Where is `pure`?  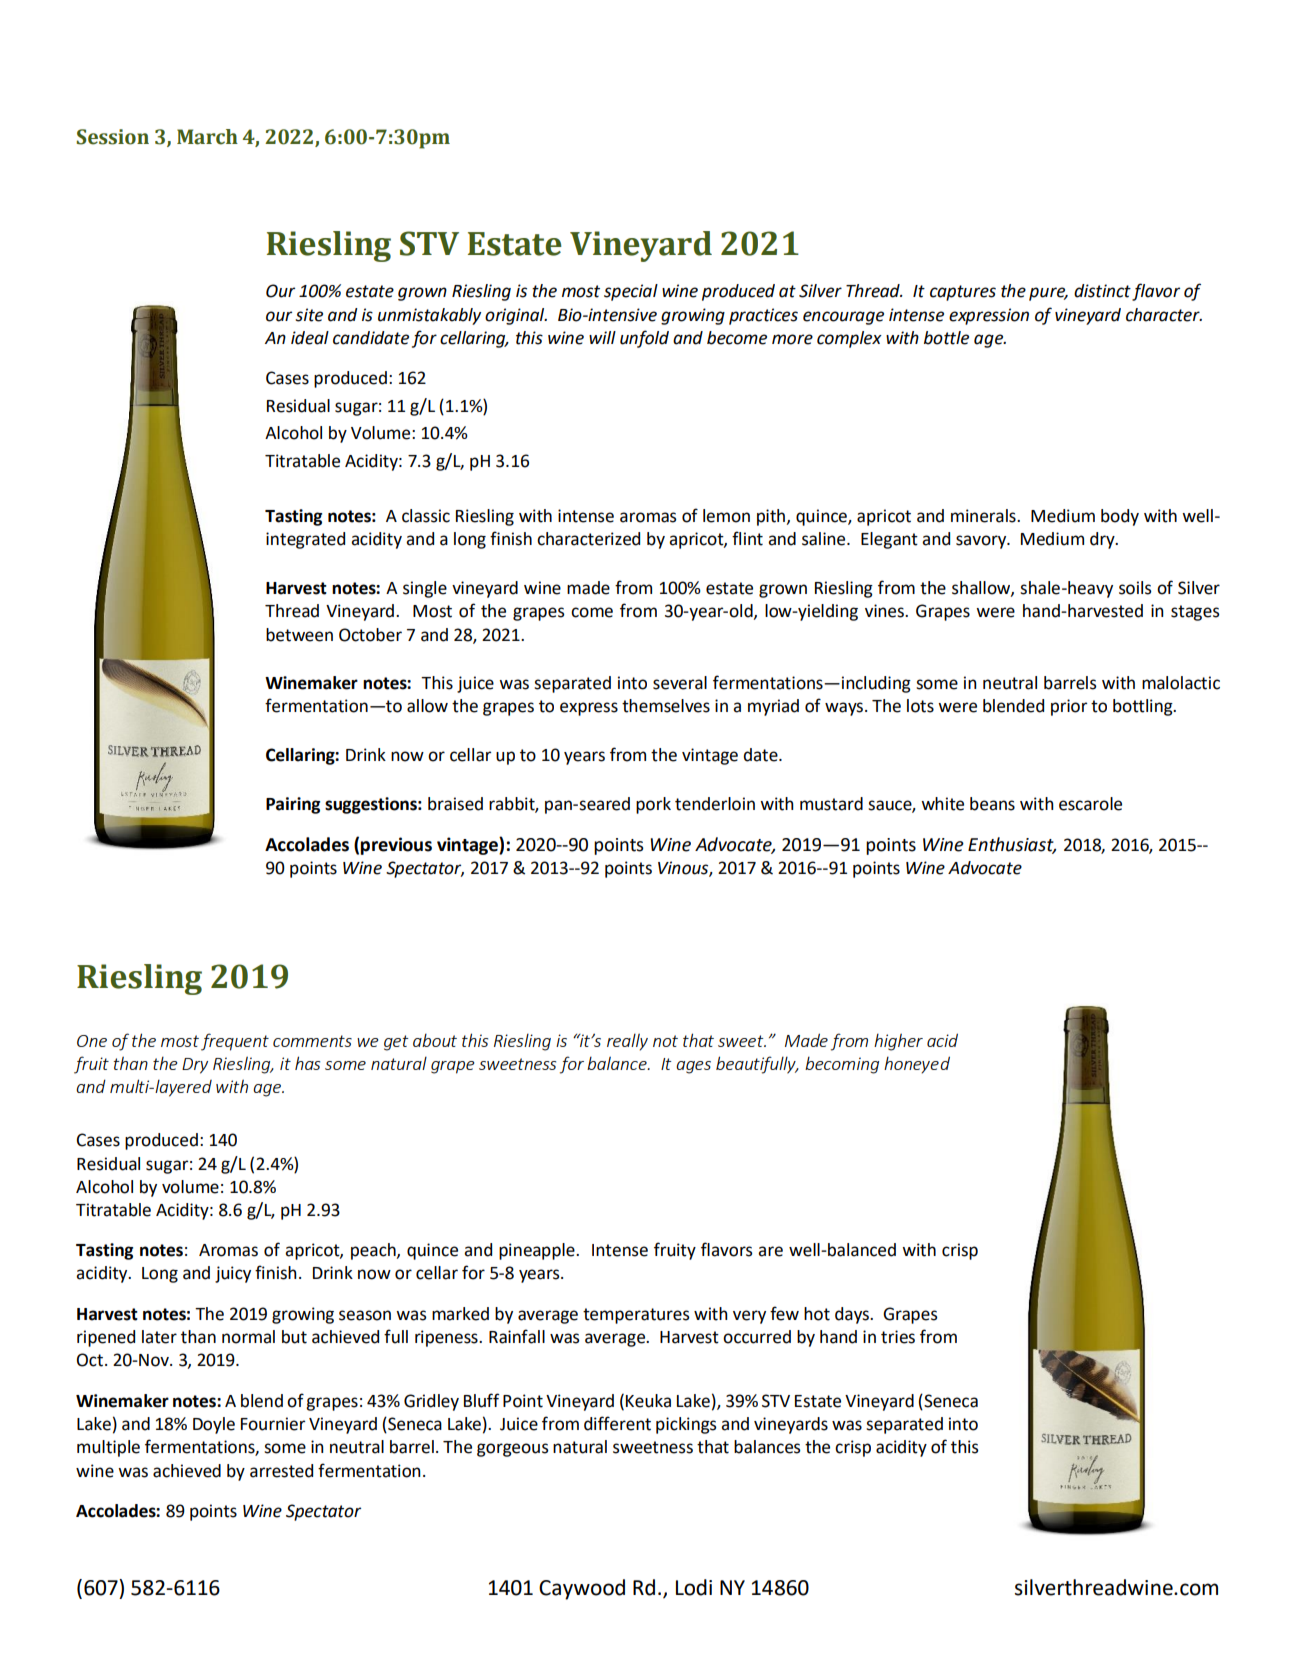
pure is located at coordinates (1048, 294).
